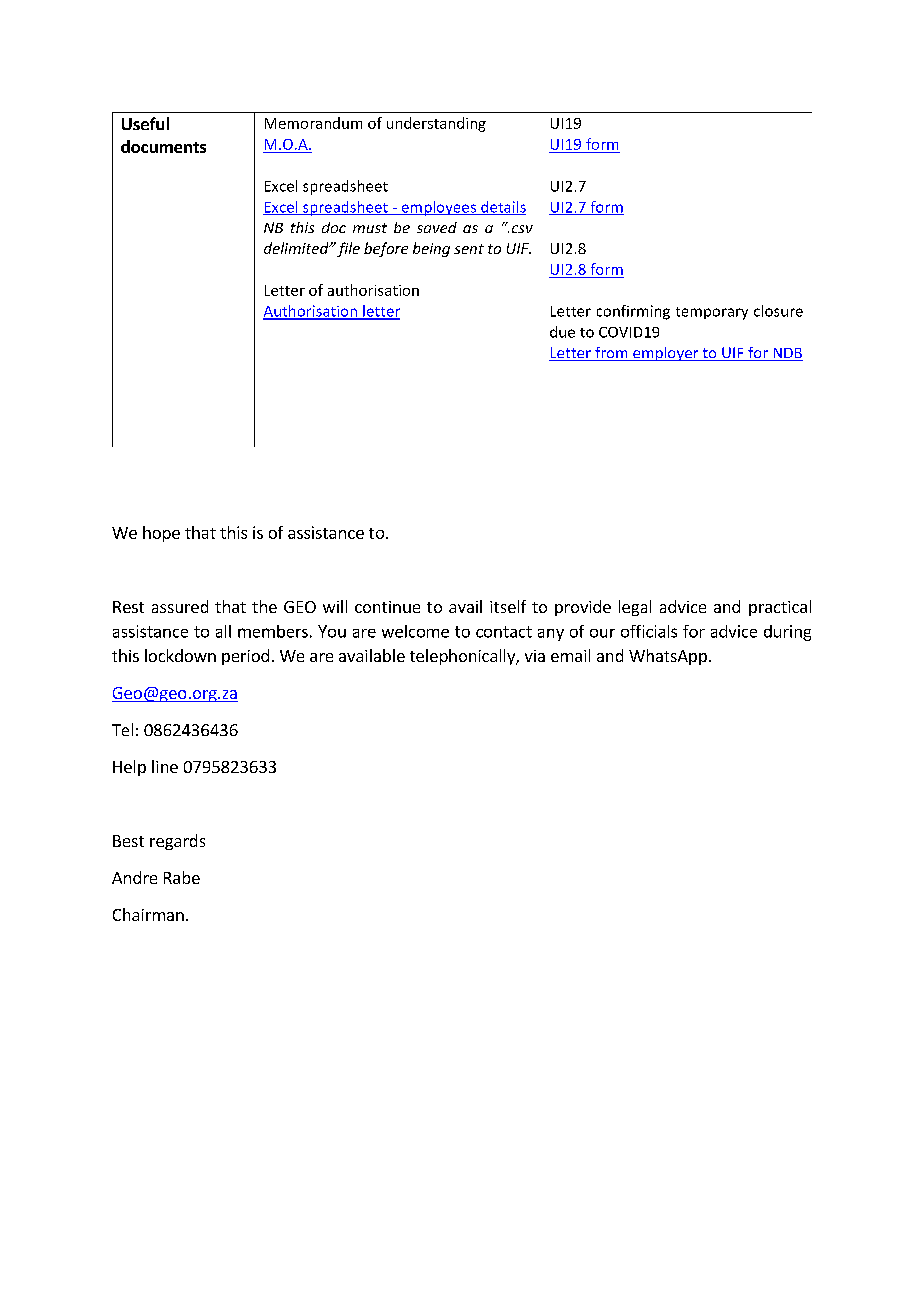 Image resolution: width=924 pixels, height=1308 pixels. I want to click on hope, so click(161, 534).
